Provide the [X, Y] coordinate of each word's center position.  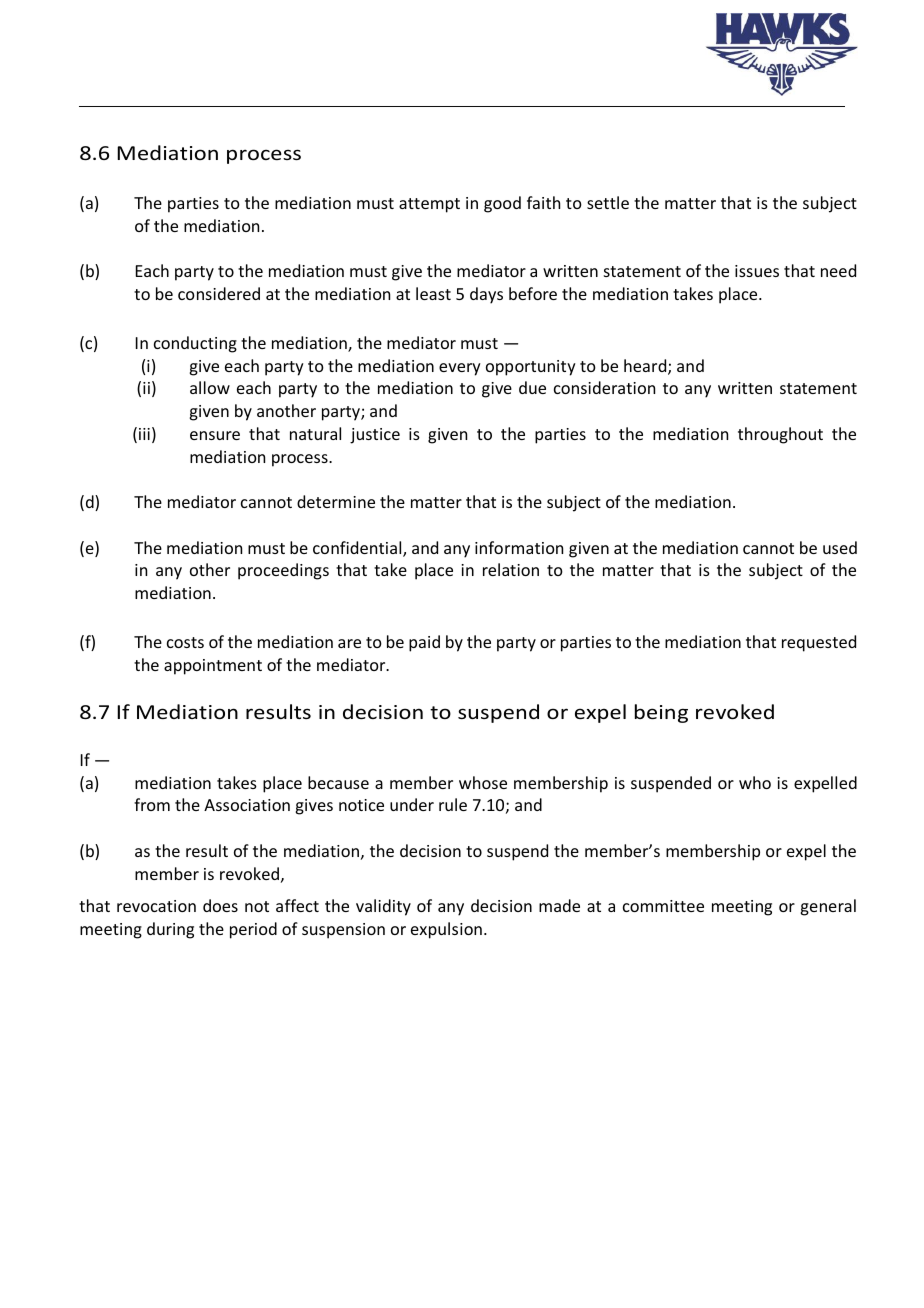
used [840, 547]
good [502, 204]
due [532, 387]
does [220, 905]
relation [511, 569]
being [661, 713]
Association [247, 805]
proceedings [283, 571]
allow [210, 387]
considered [219, 293]
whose [483, 782]
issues [757, 271]
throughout [780, 435]
